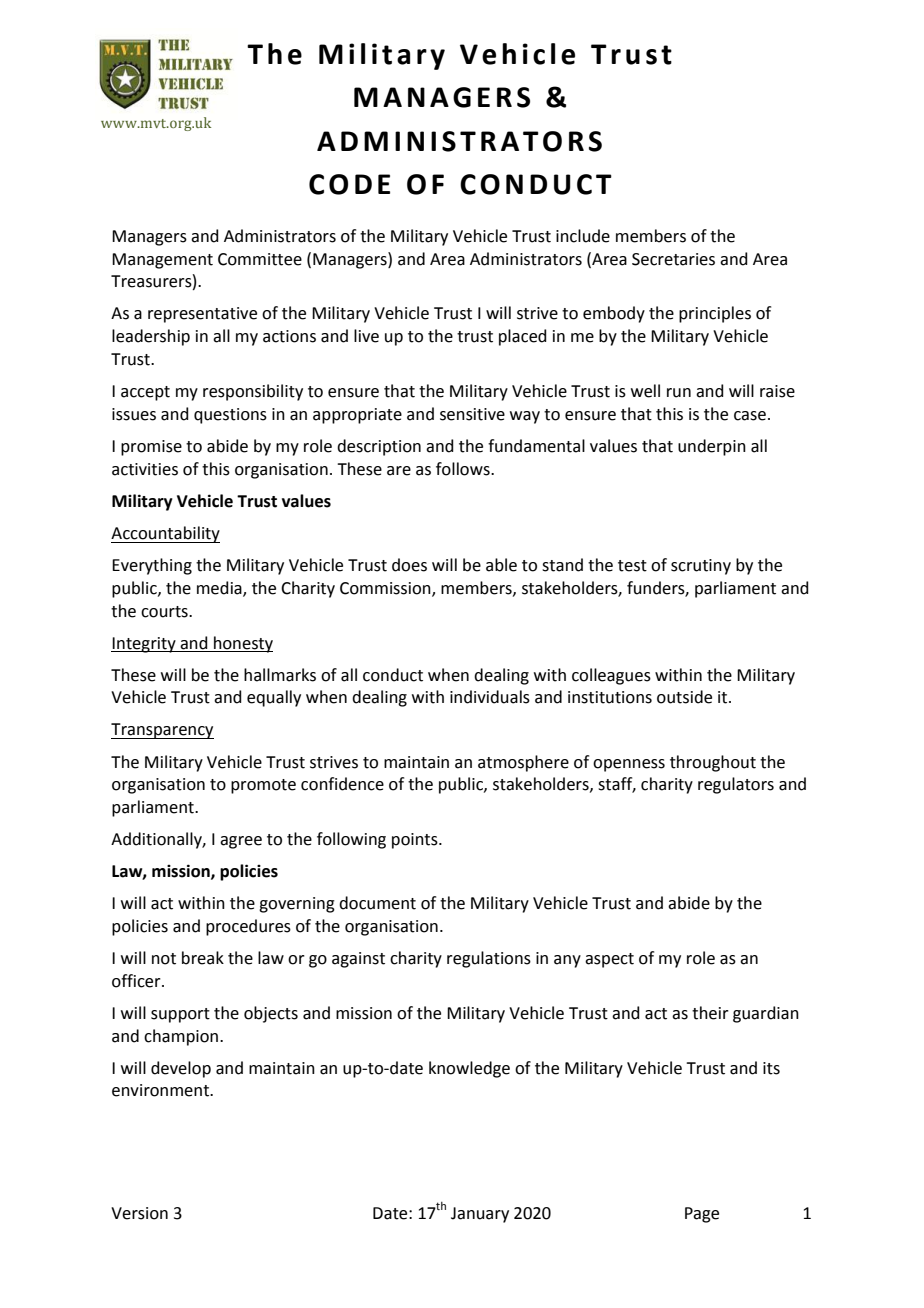 The height and width of the page is (1308, 924). Describe the element at coordinates (702, 1215) in the page. I see `Page` at that location.
